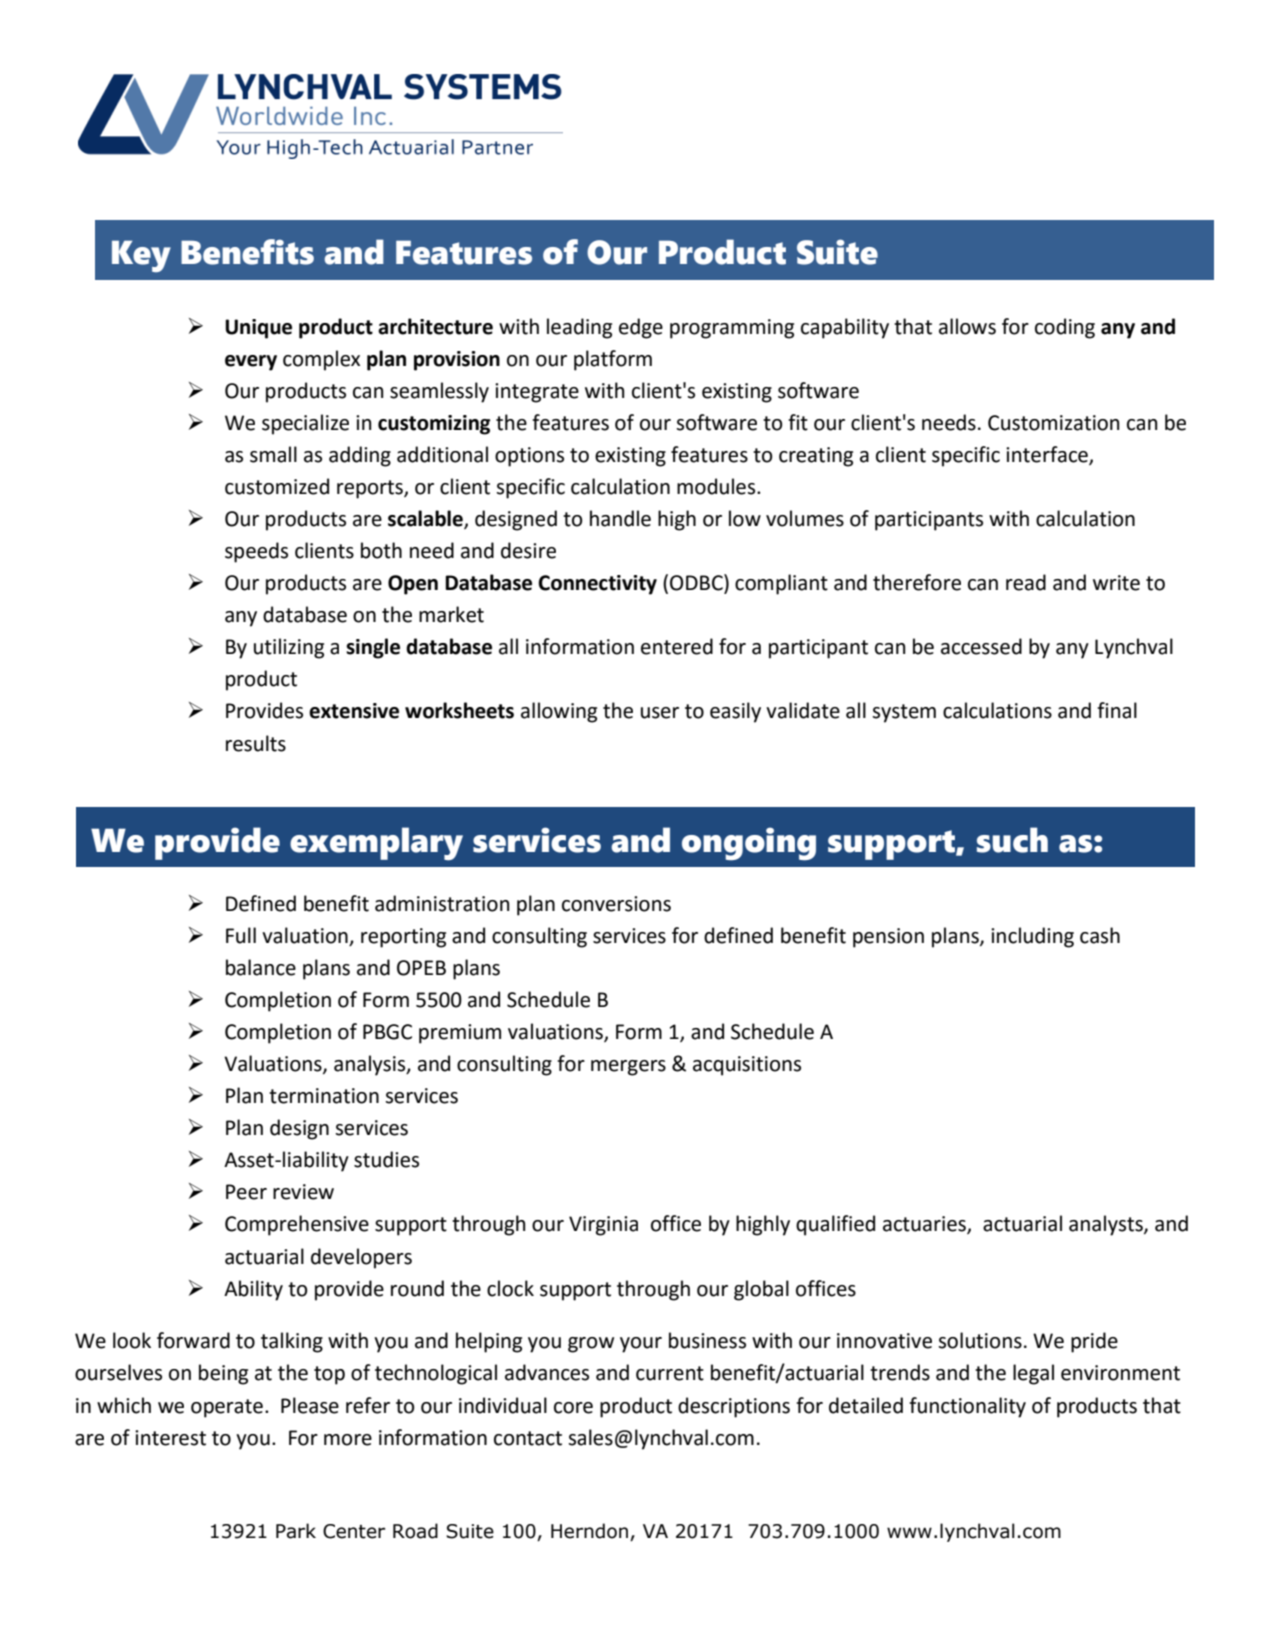 This document has height=1644, width=1271. What do you see at coordinates (258, 329) in the document?
I see `Unique` at bounding box center [258, 329].
